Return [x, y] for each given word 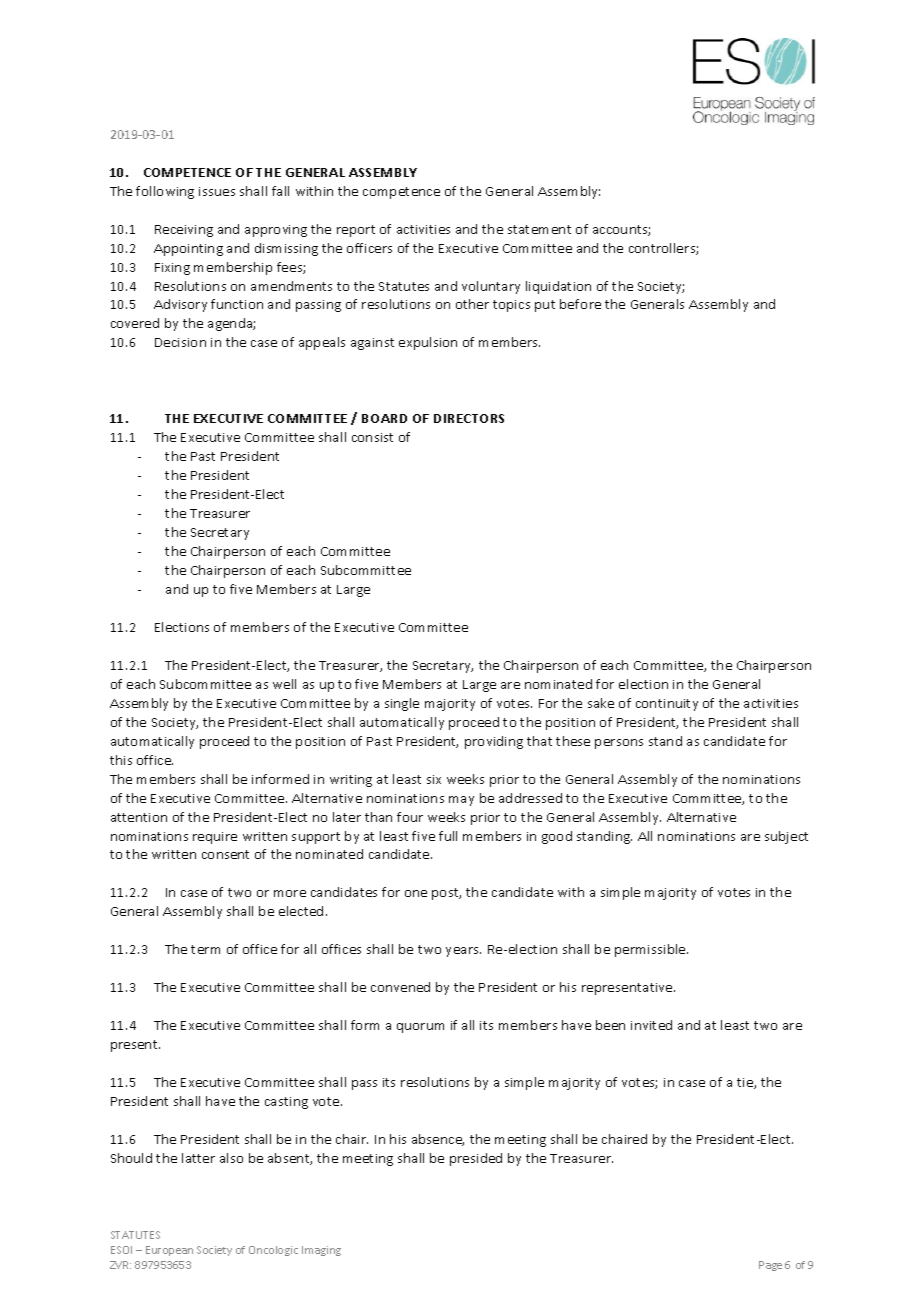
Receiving [184, 231]
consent [225, 854]
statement [539, 229]
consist [372, 437]
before [580, 304]
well [284, 684]
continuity [667, 705]
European [169, 1251]
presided [476, 1159]
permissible [651, 950]
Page [770, 1266]
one [416, 893]
